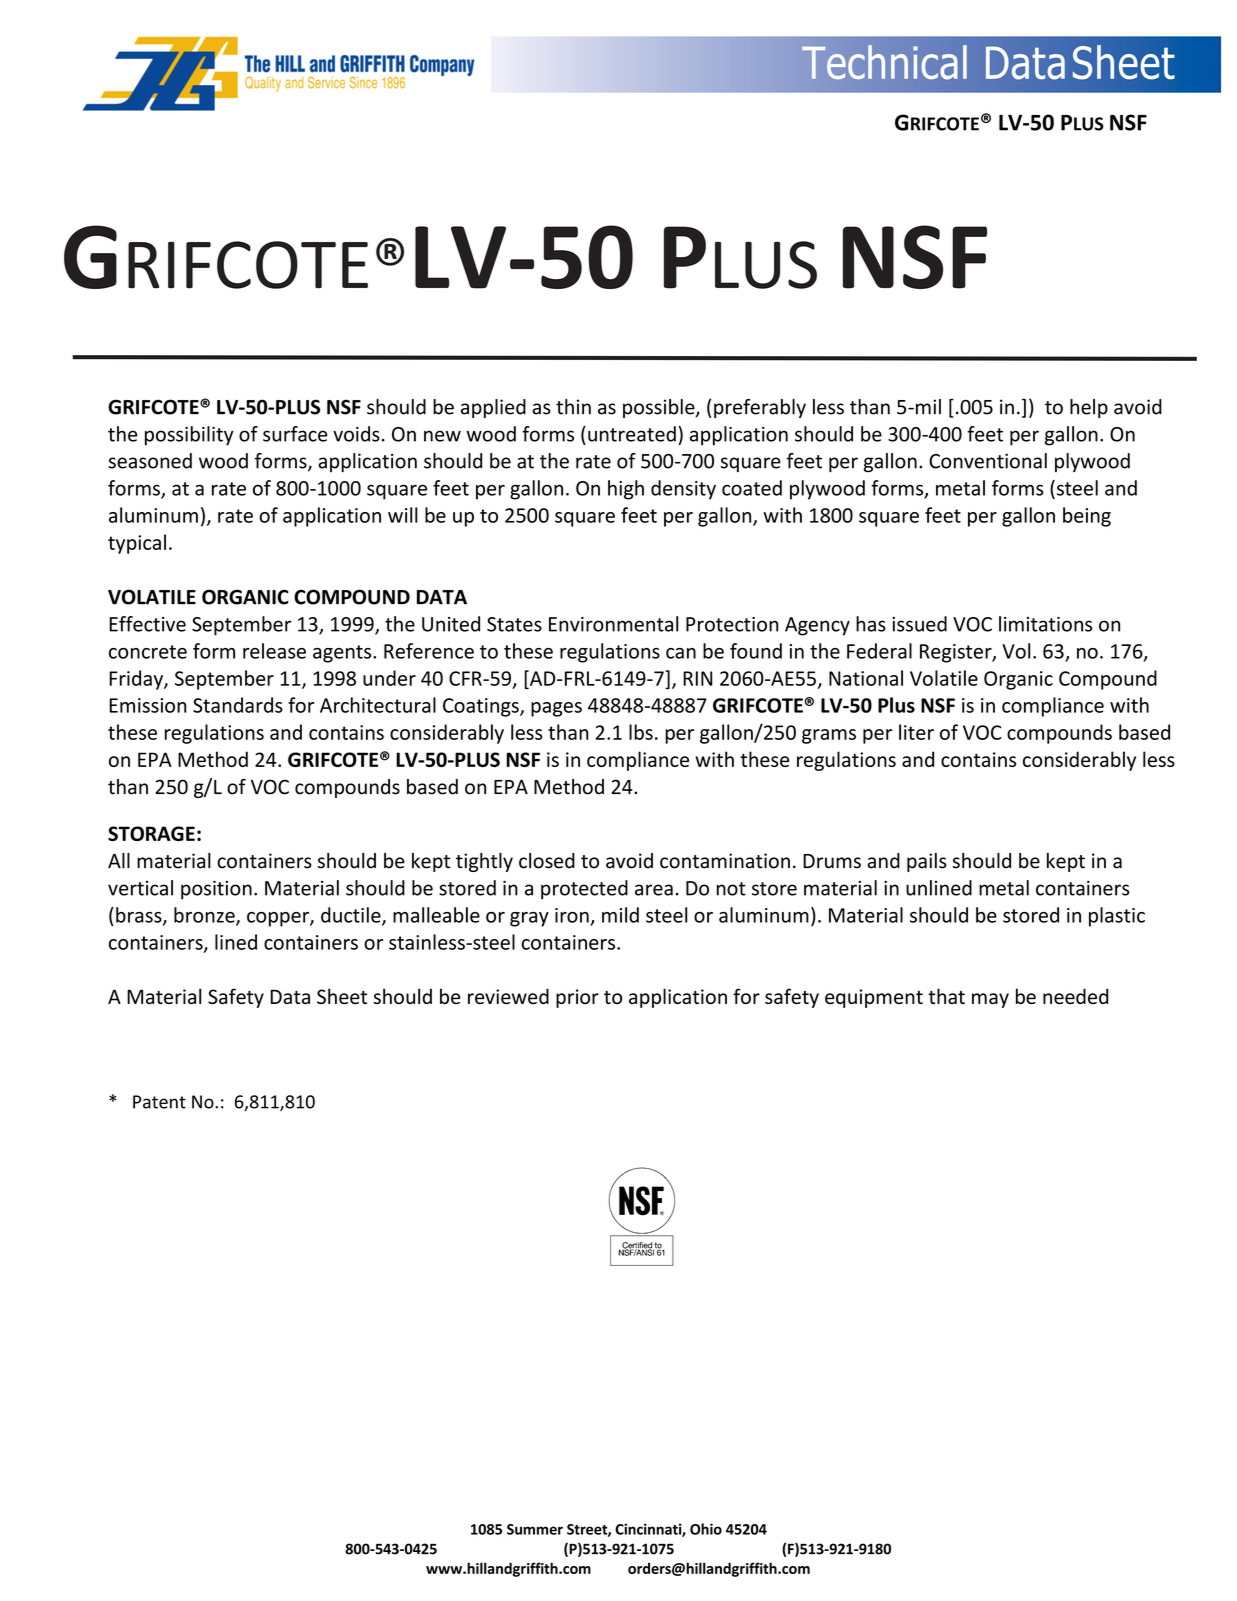 The height and width of the page is (1601, 1237). What do you see at coordinates (189, 436) in the page?
I see `possibility` at bounding box center [189, 436].
